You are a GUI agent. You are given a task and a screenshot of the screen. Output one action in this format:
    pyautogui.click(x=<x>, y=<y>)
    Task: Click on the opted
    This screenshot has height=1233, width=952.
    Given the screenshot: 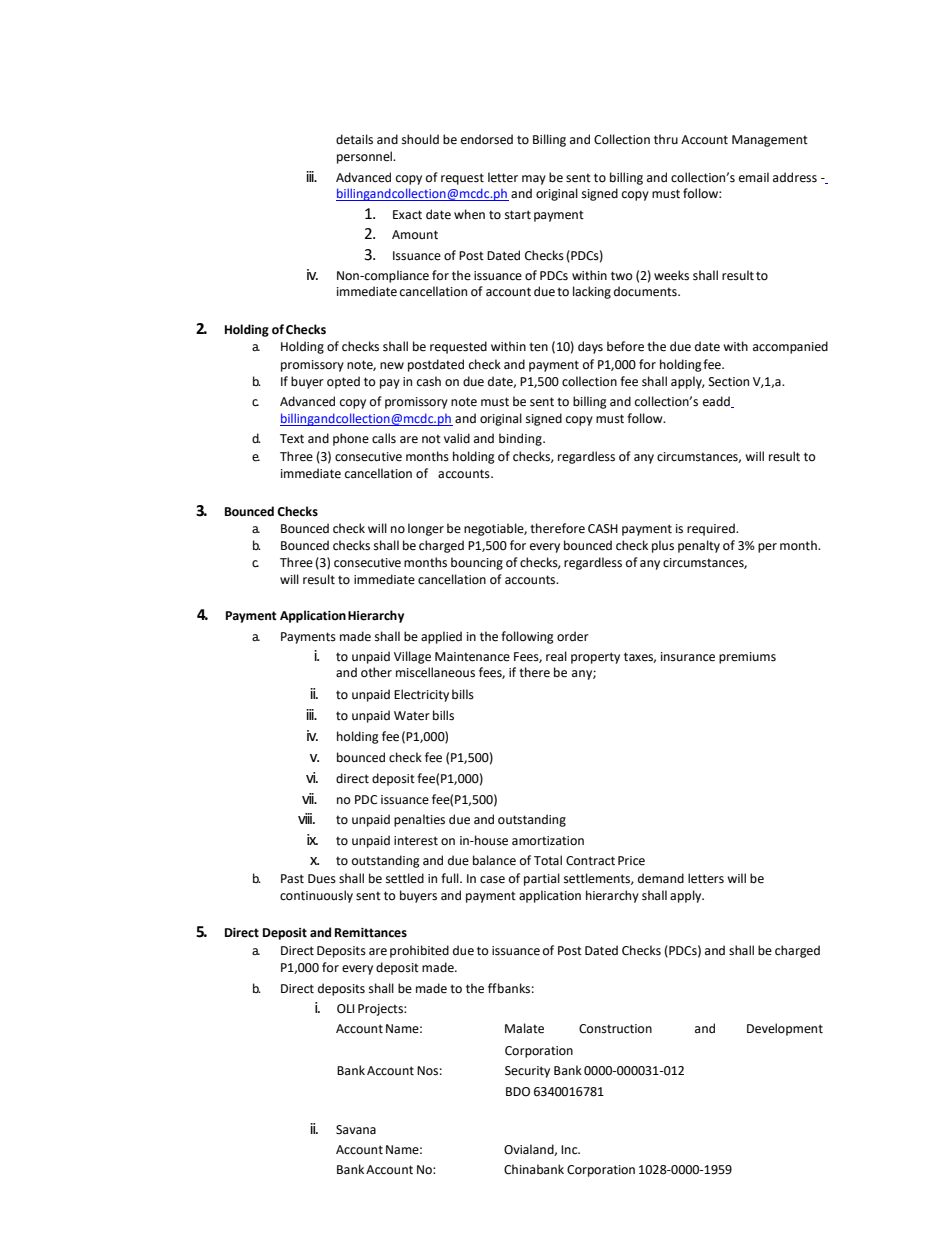 What is the action you would take?
    pyautogui.click(x=343, y=382)
